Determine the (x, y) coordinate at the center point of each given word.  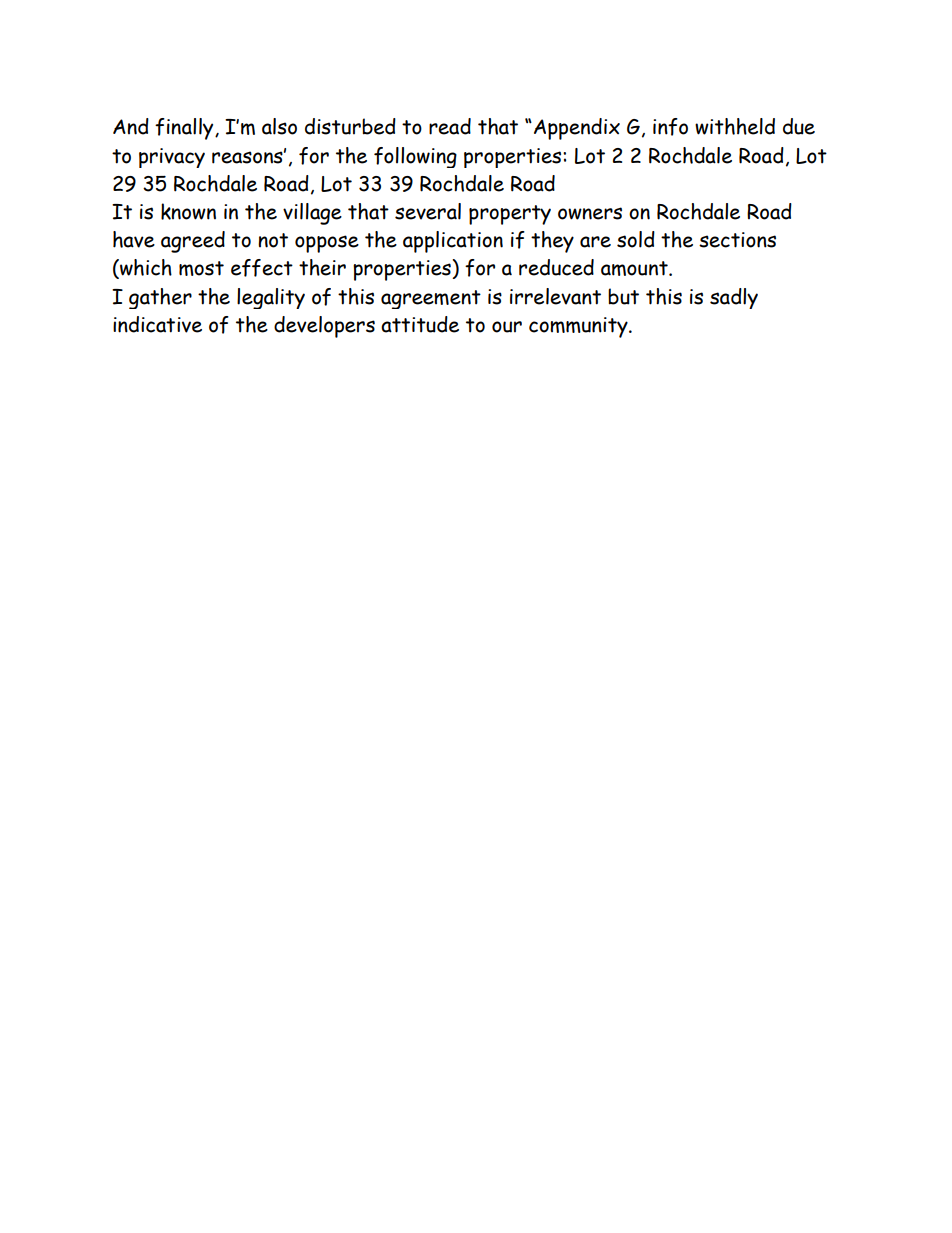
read (450, 126)
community (579, 327)
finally (185, 129)
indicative (157, 324)
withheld (735, 126)
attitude (420, 324)
